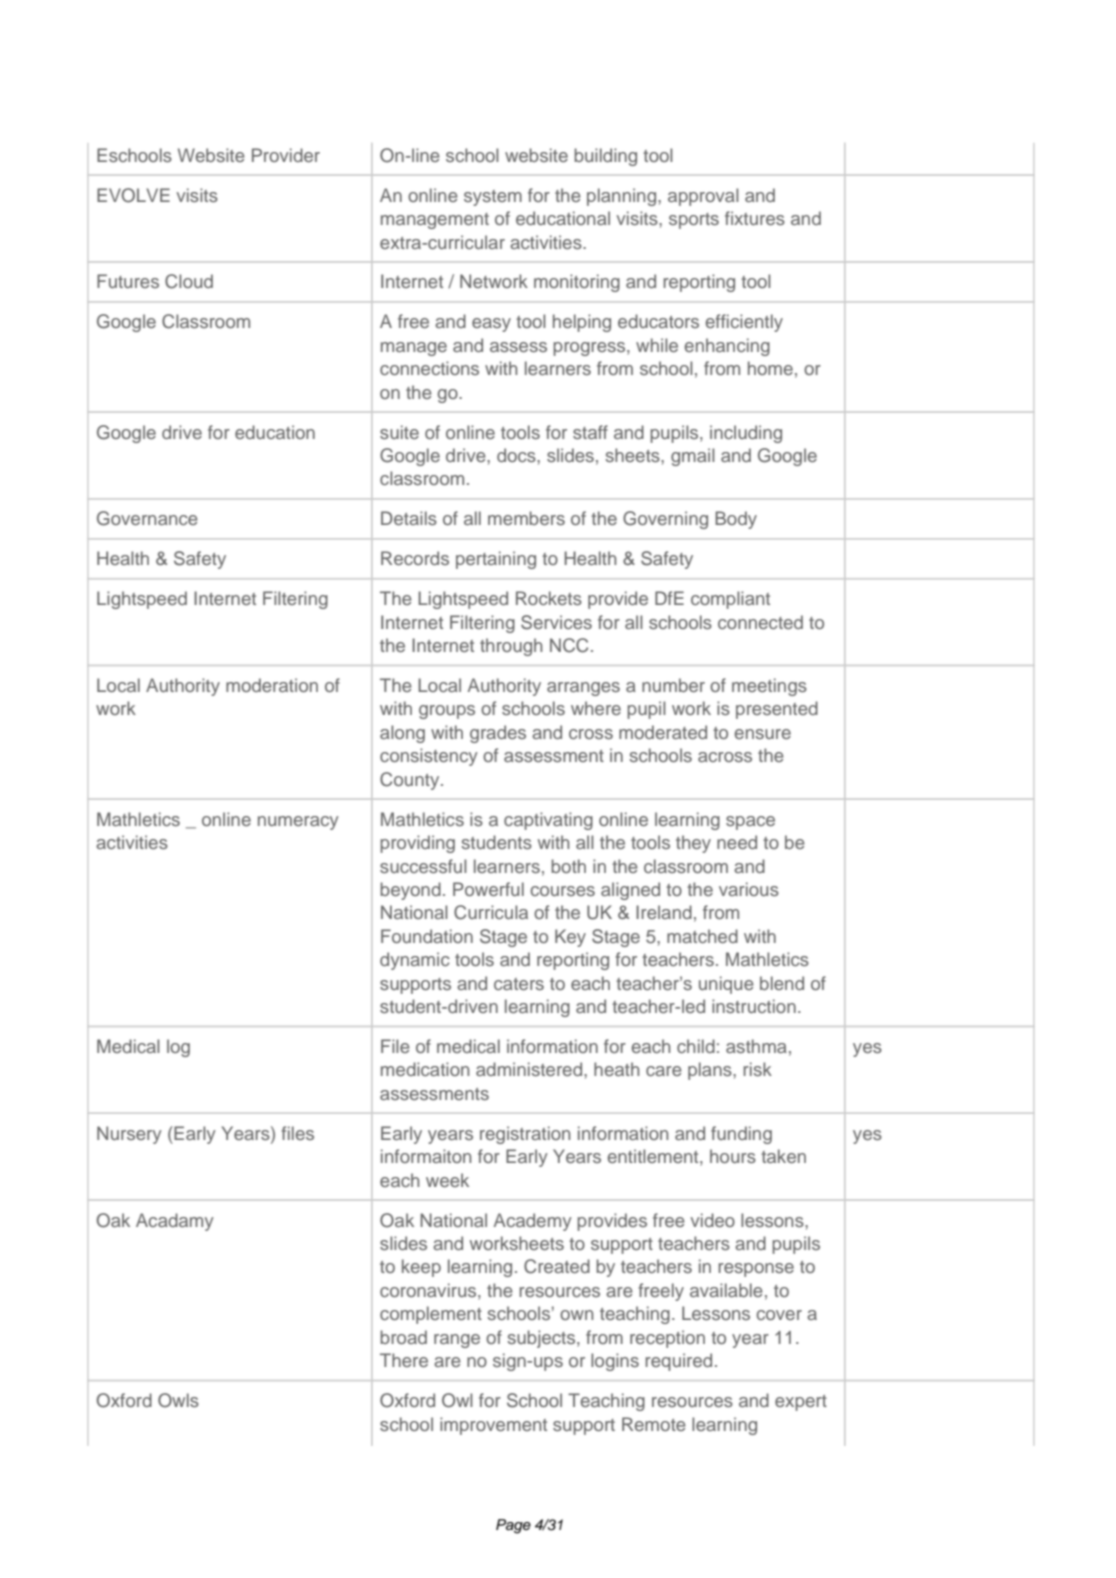 The image size is (1116, 1578). I want to click on EVOLVE, so click(133, 195).
